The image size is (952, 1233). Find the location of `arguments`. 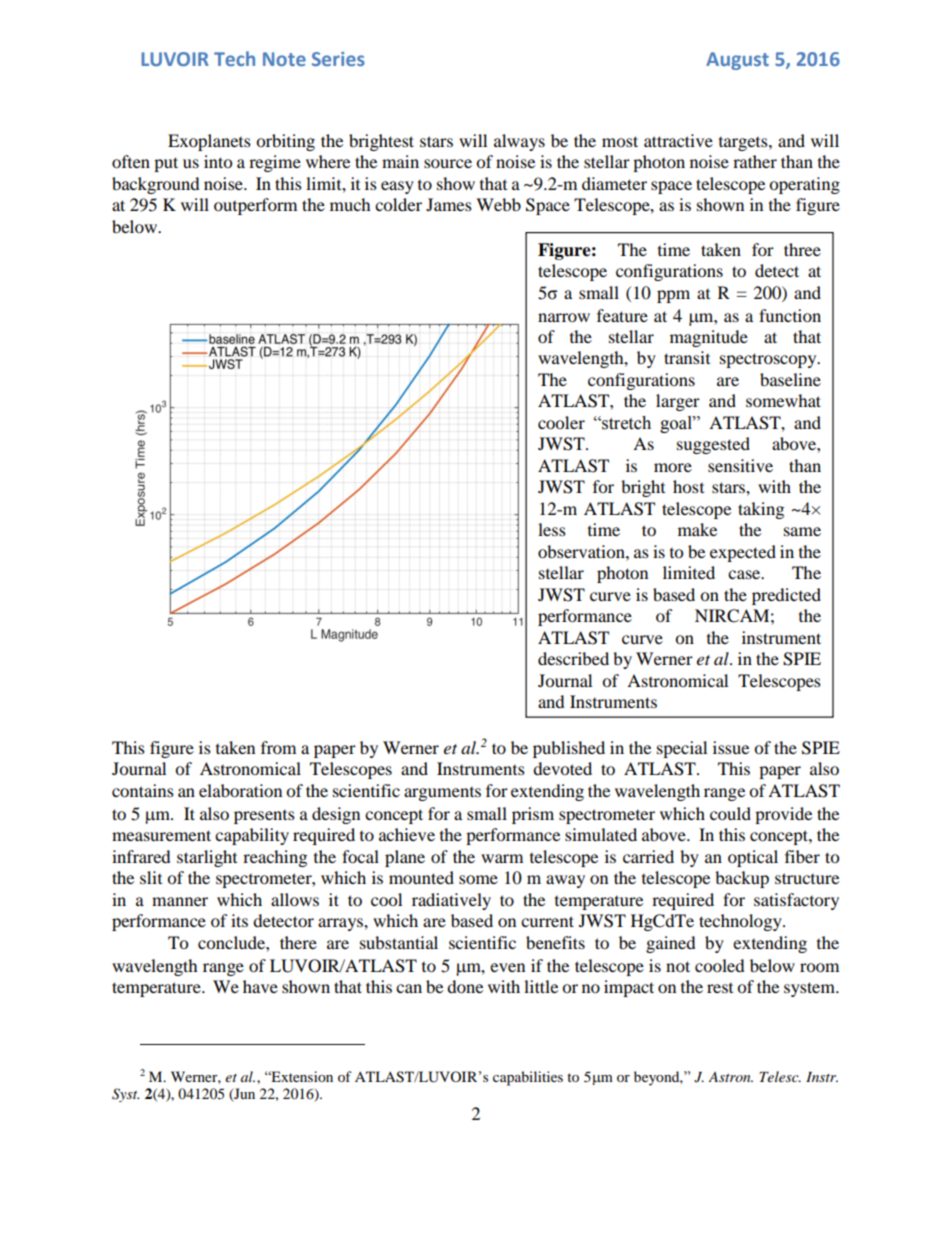

arguments is located at coordinates (442, 794).
